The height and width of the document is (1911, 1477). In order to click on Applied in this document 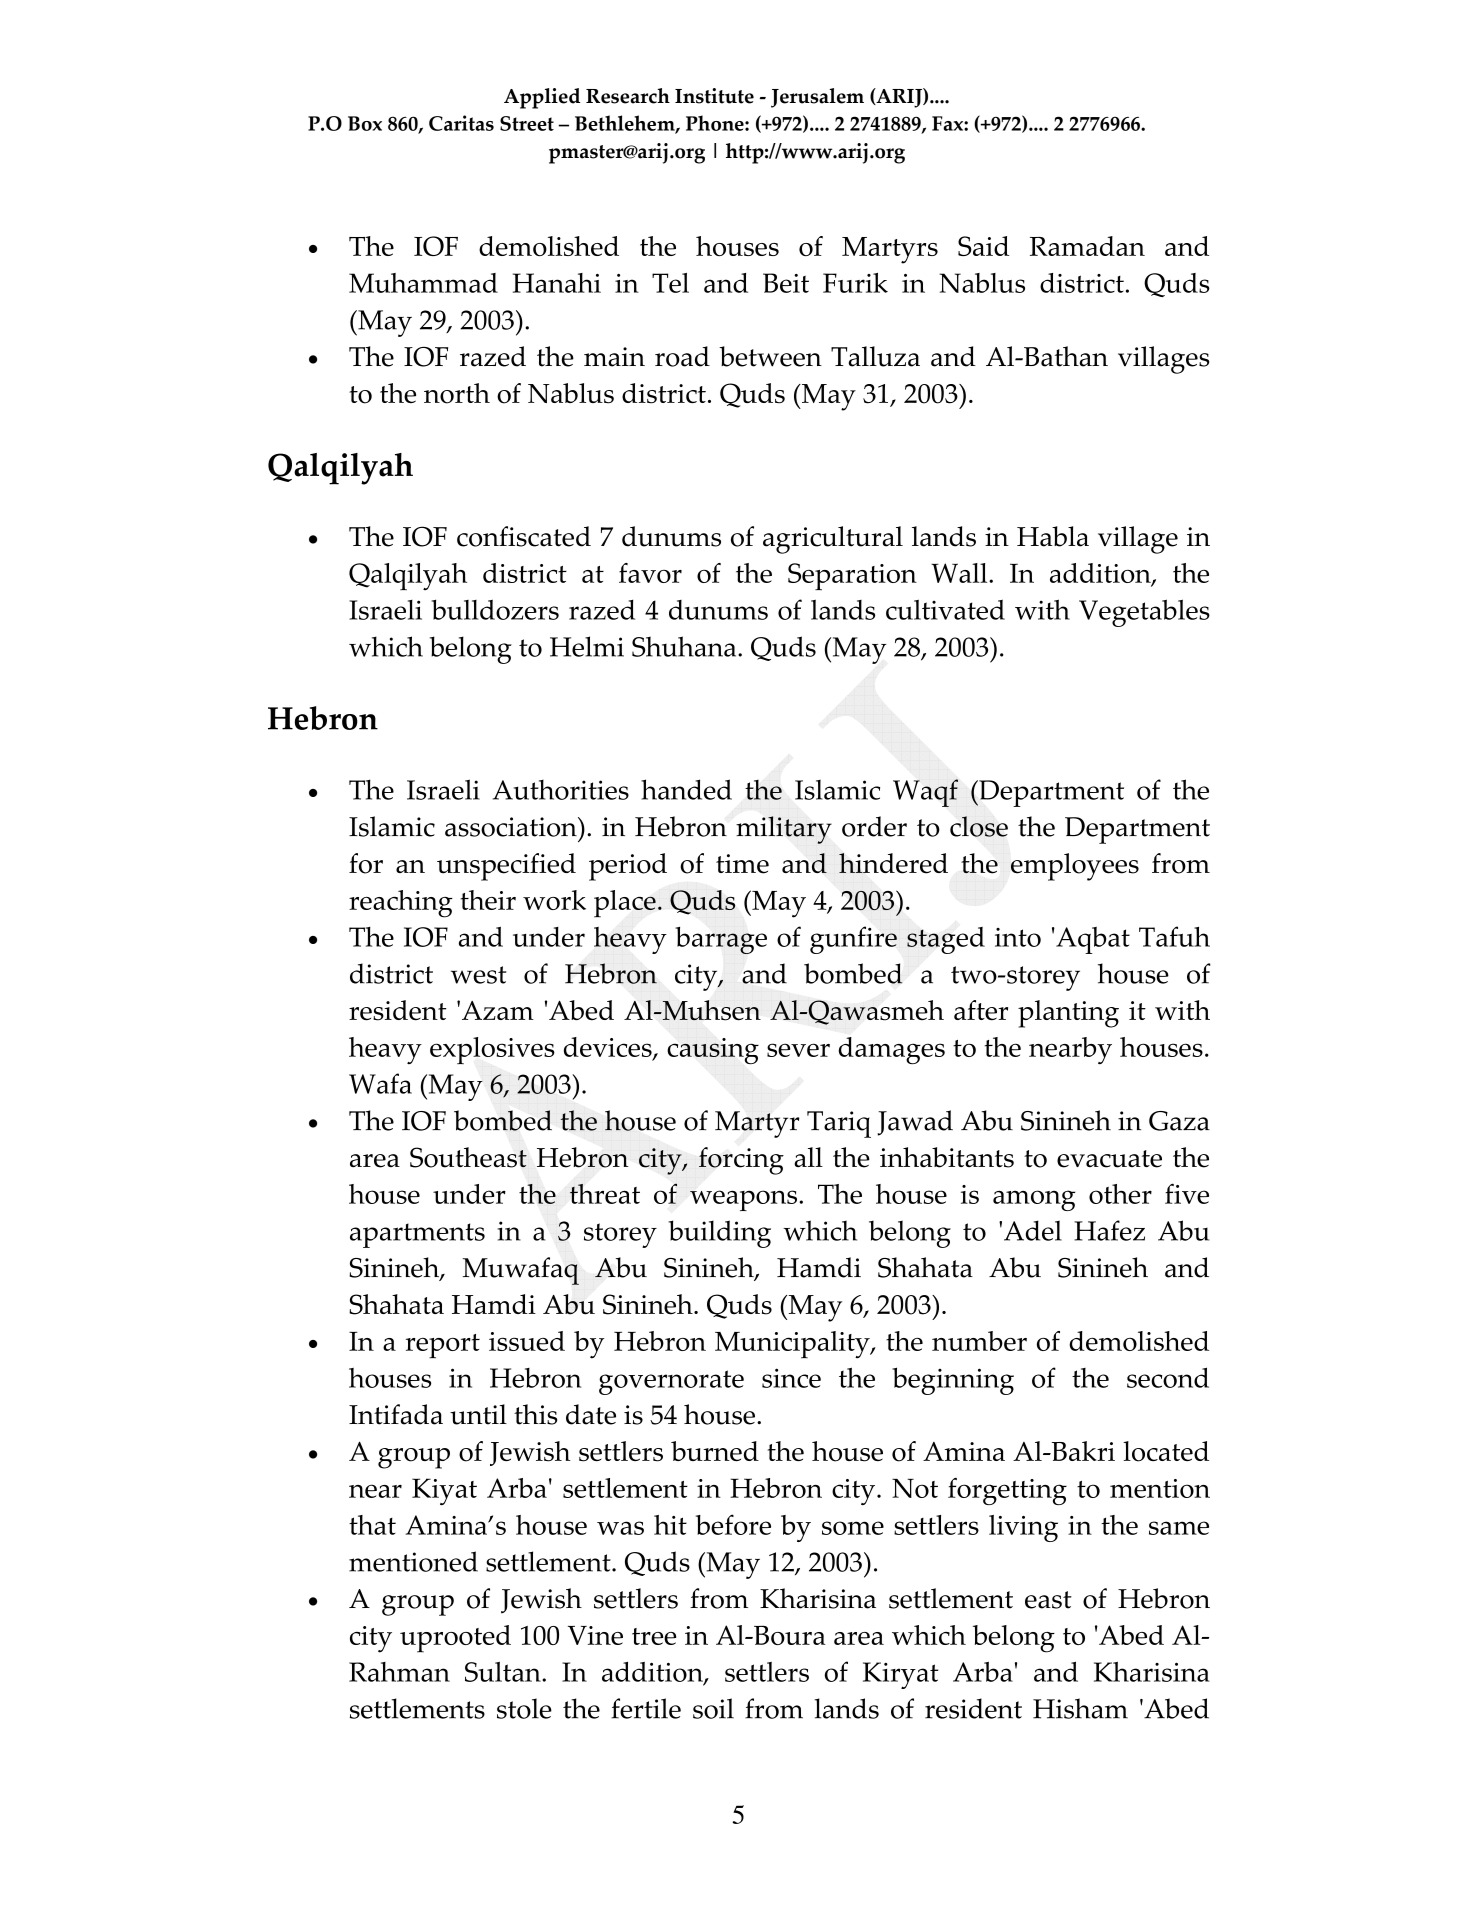, I will do `click(542, 98)`.
